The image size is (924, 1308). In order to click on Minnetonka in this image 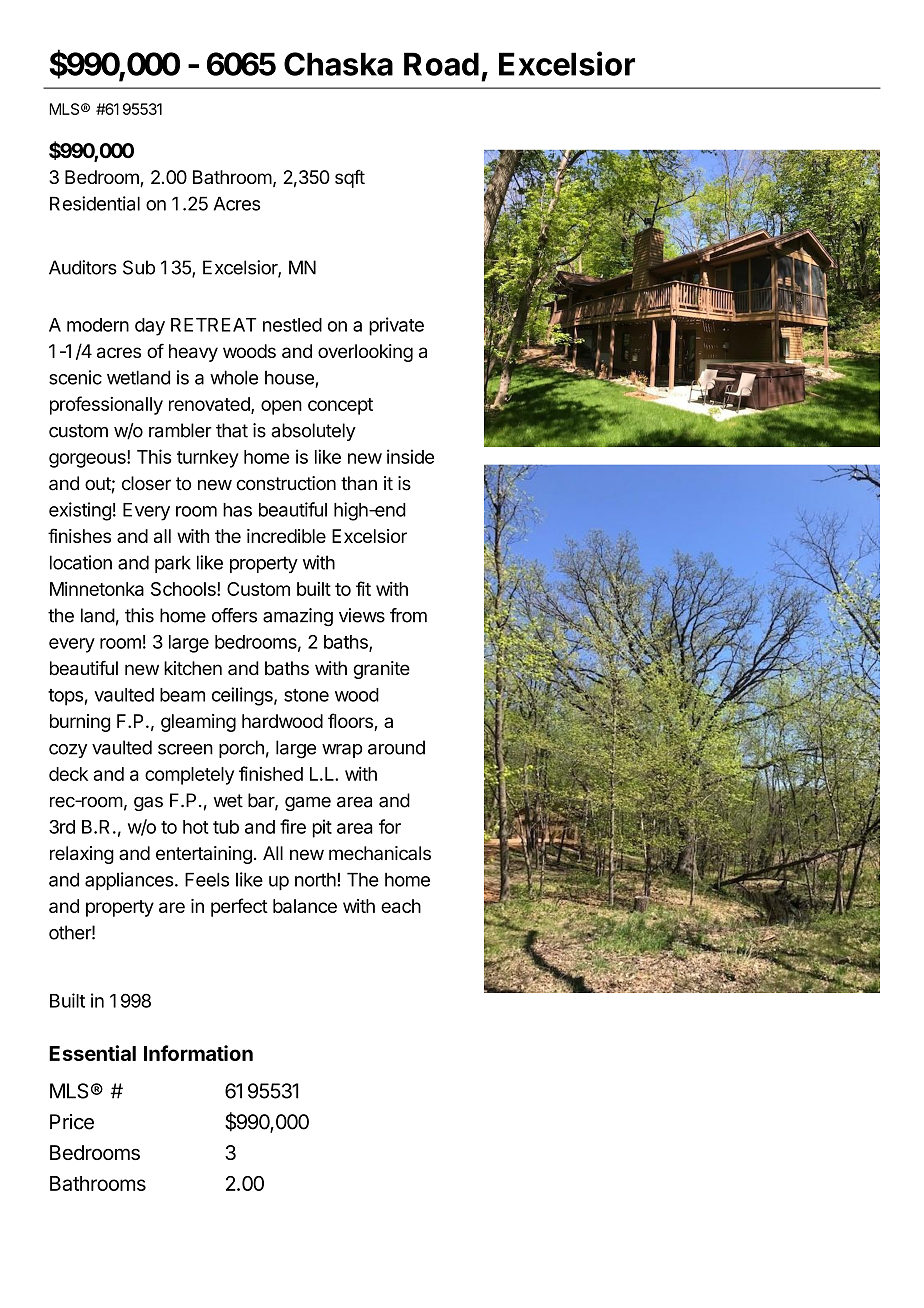, I will do `click(97, 589)`.
